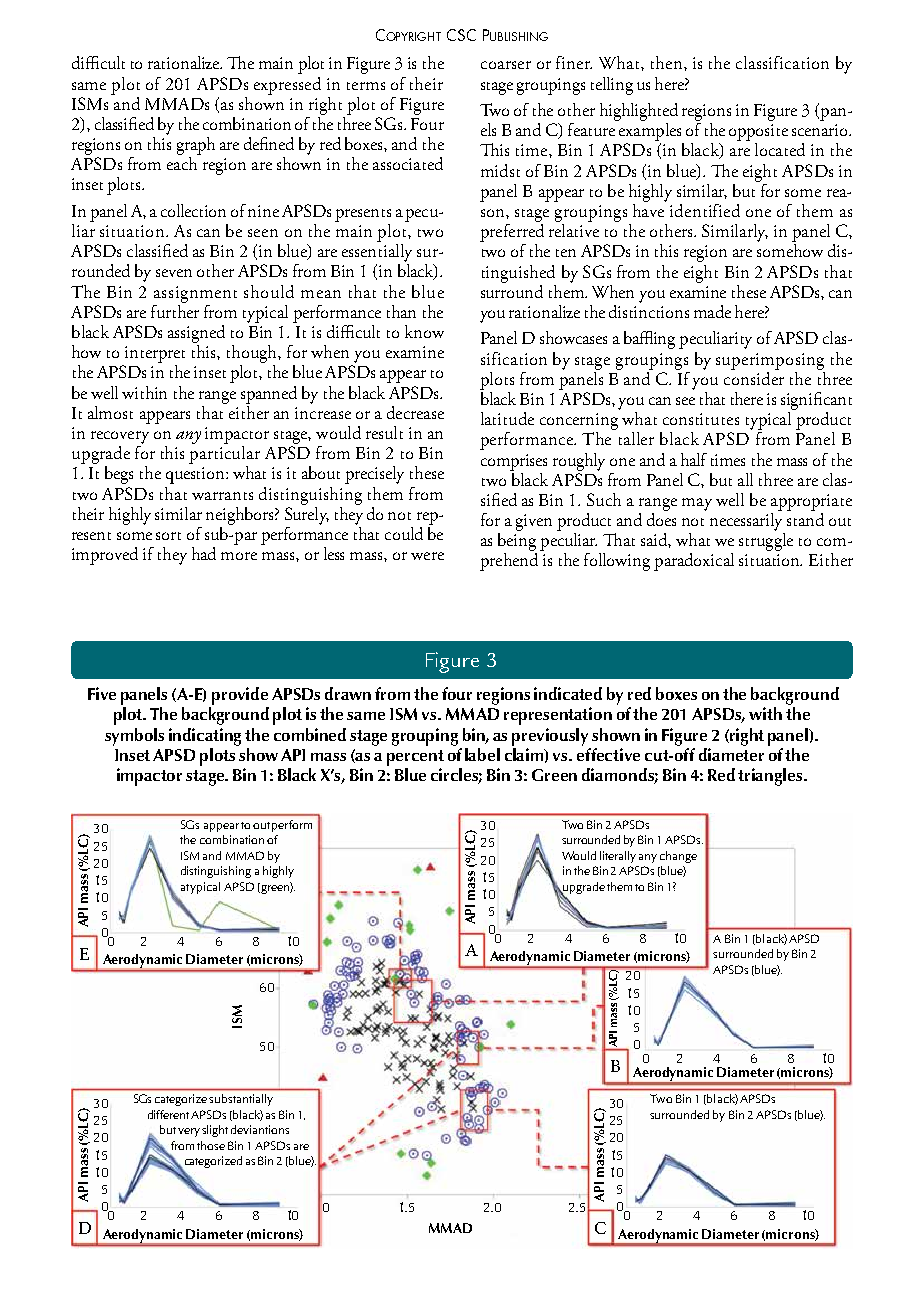  What do you see at coordinates (482, 754) in the document?
I see `label` at bounding box center [482, 754].
